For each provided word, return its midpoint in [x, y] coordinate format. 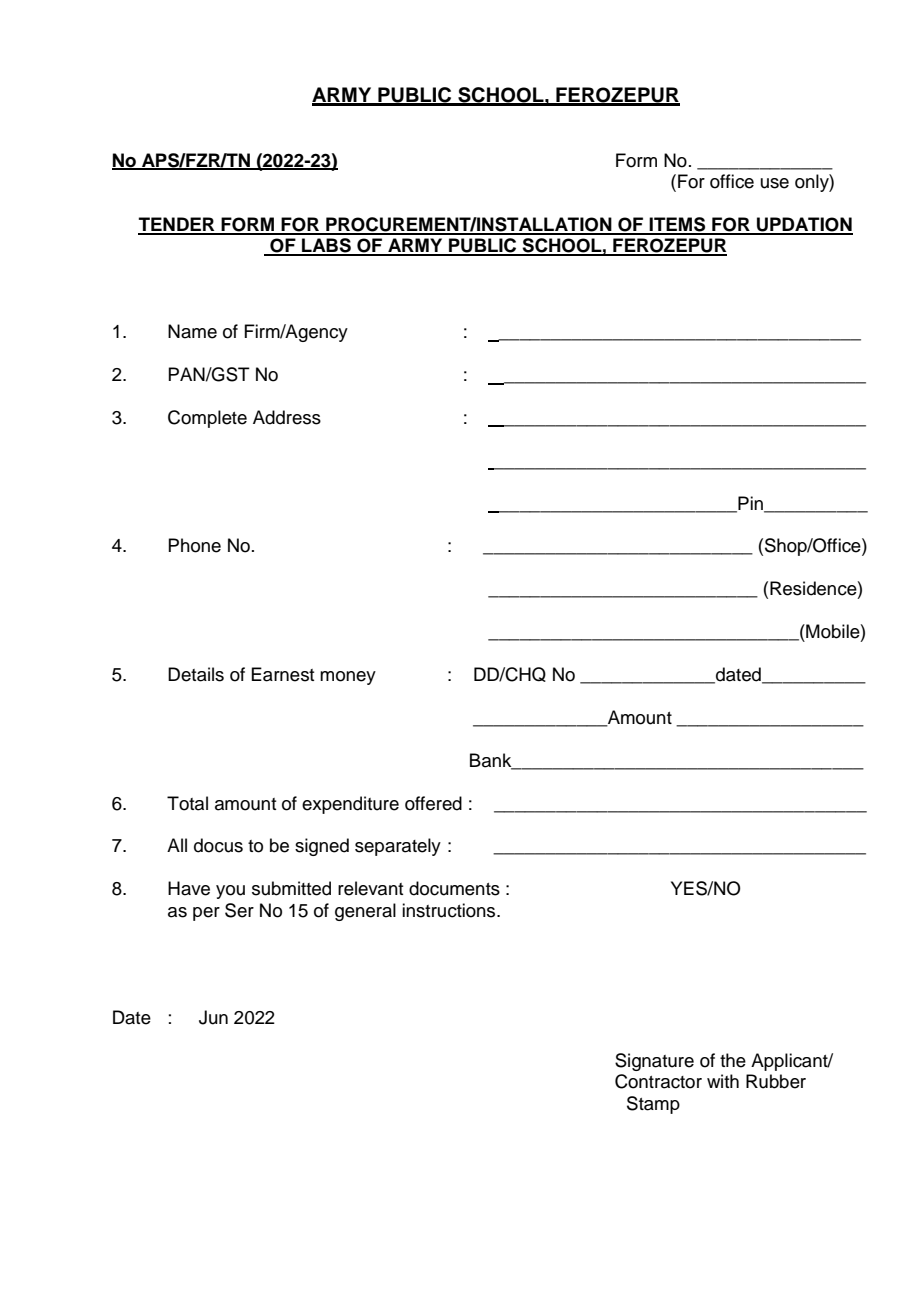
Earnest [282, 674]
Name [192, 331]
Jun [213, 1017]
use [775, 183]
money [348, 678]
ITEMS [678, 225]
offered [433, 803]
